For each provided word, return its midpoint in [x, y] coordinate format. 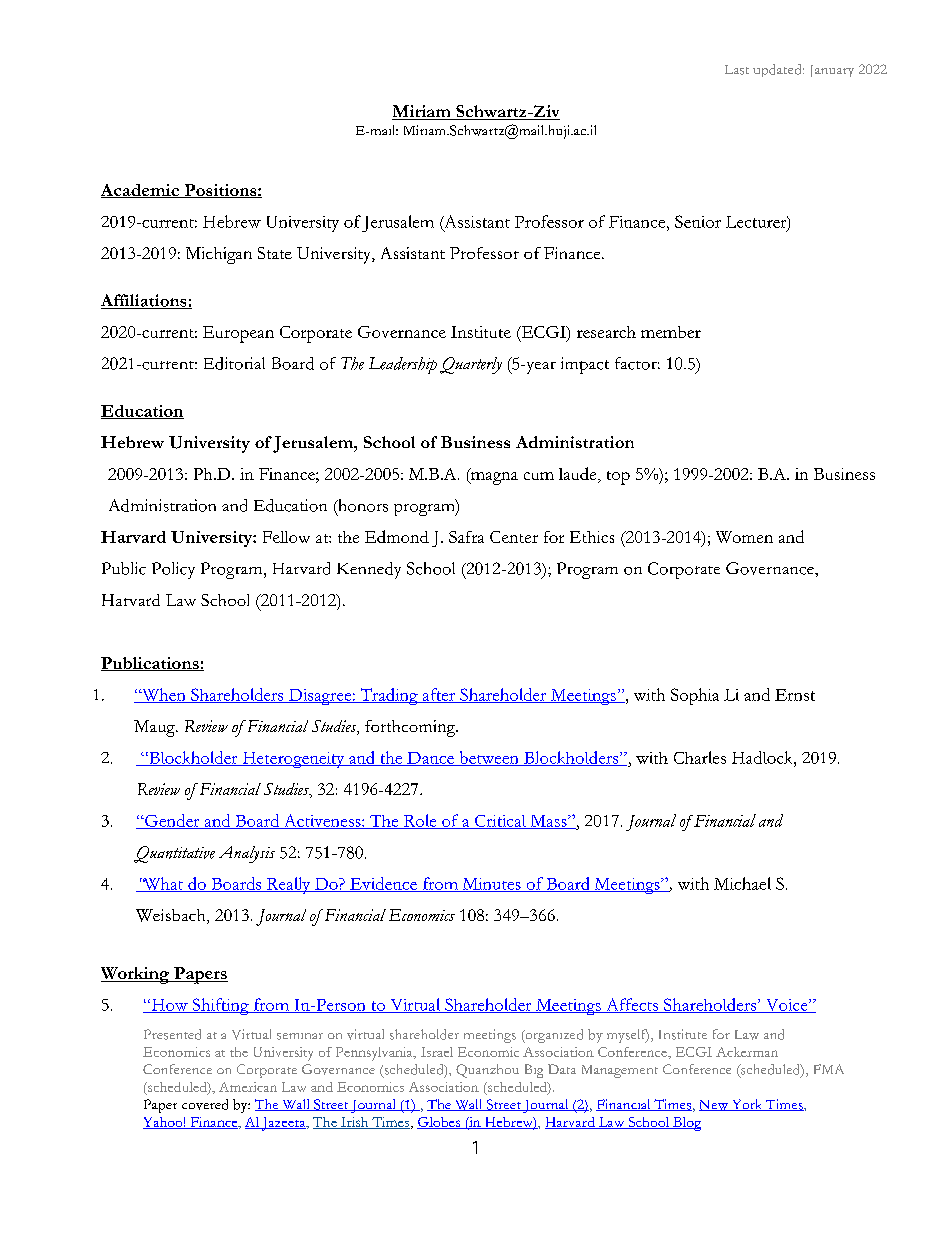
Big [534, 1071]
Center [514, 537]
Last [737, 70]
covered [205, 1104]
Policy [173, 570]
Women [744, 537]
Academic [141, 191]
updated [778, 70]
